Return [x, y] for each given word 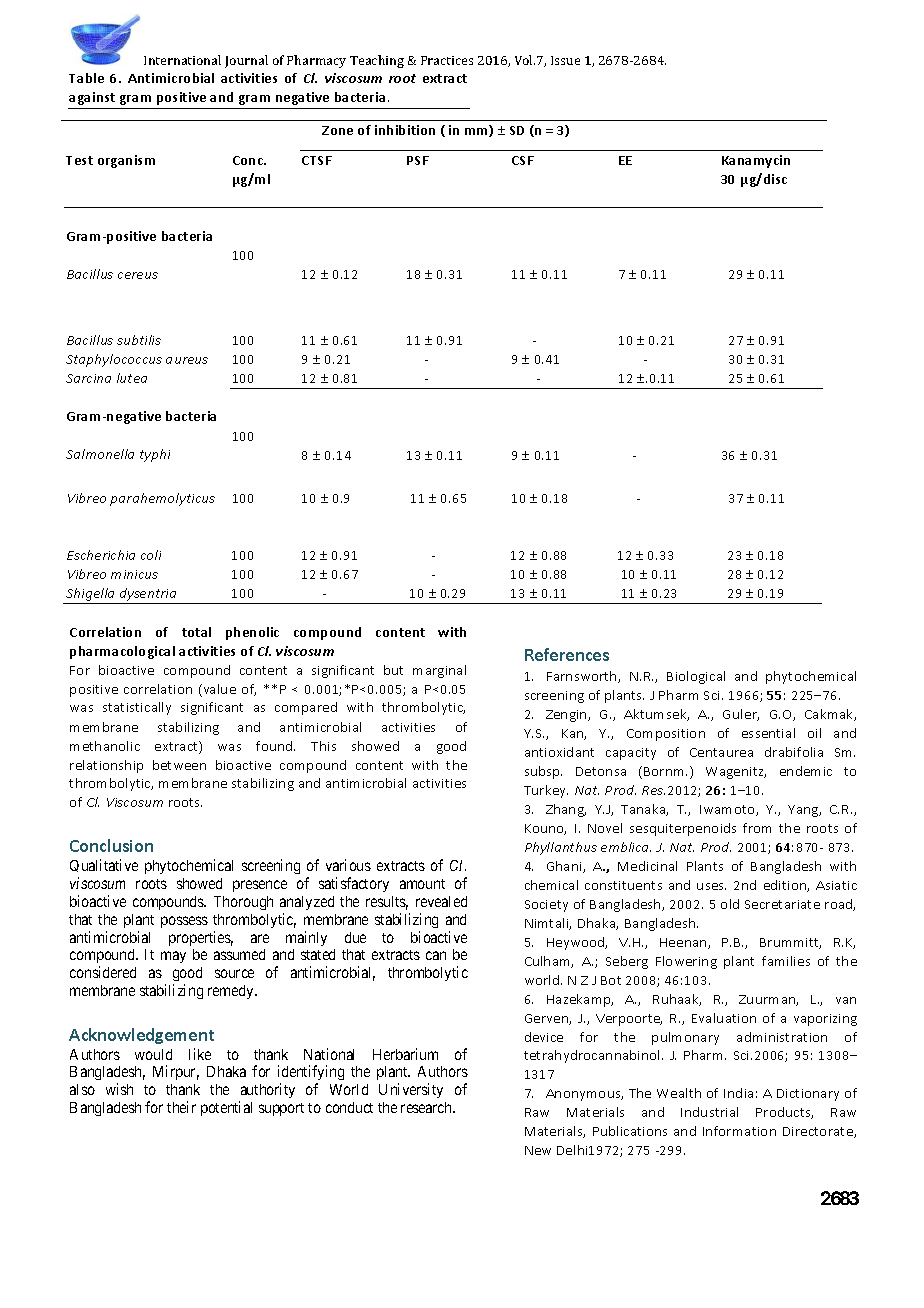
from [757, 828]
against [92, 98]
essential [768, 733]
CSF [523, 160]
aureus [187, 360]
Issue [565, 60]
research [428, 1107]
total [196, 632]
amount [422, 884]
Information [739, 1131]
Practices [447, 60]
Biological [696, 677]
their [181, 1107]
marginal [439, 671]
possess [184, 922]
